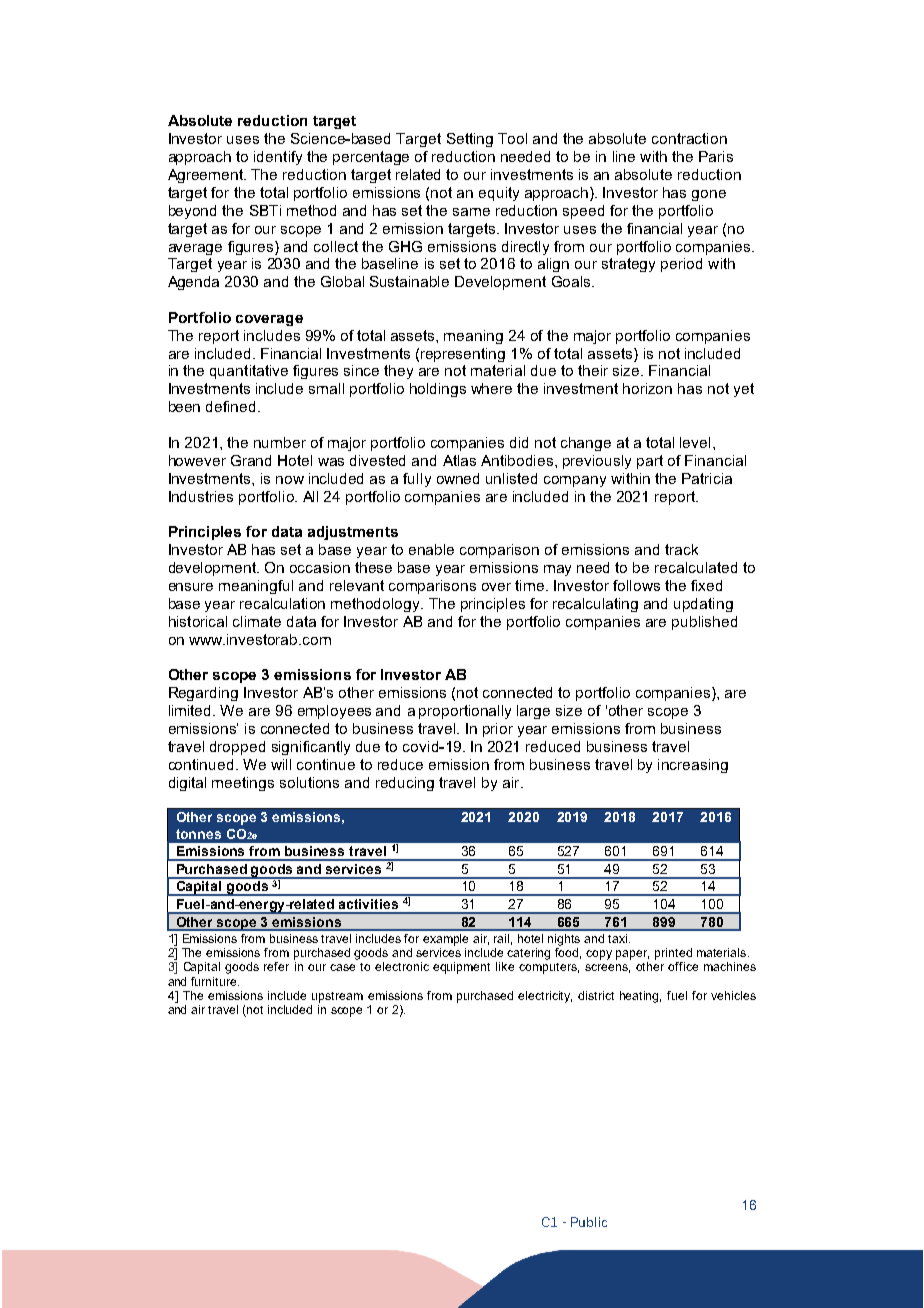 This screenshot has height=1308, width=924. I want to click on reducing, so click(405, 784).
